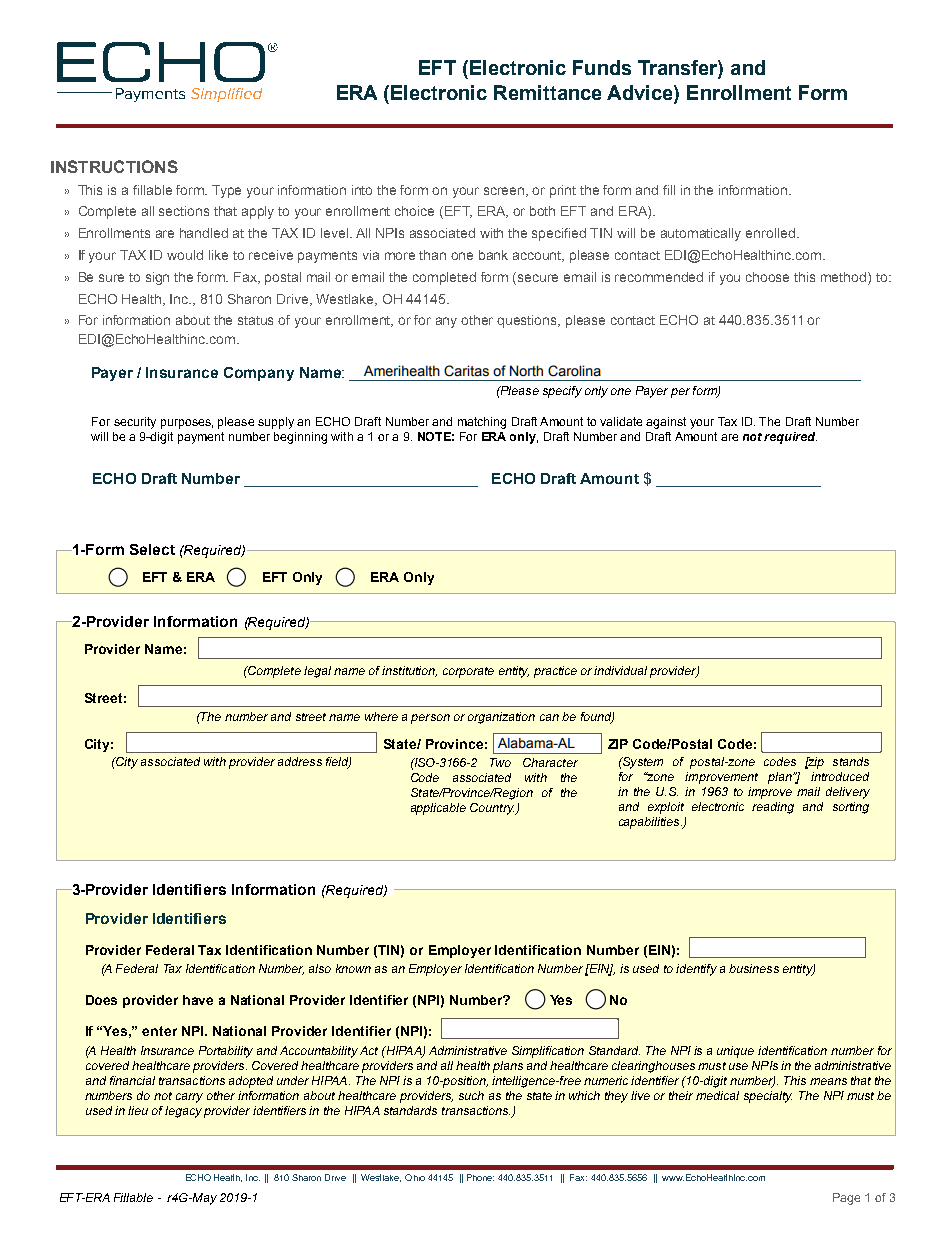  Describe the element at coordinates (602, 67) in the screenshot. I see `Funds` at that location.
